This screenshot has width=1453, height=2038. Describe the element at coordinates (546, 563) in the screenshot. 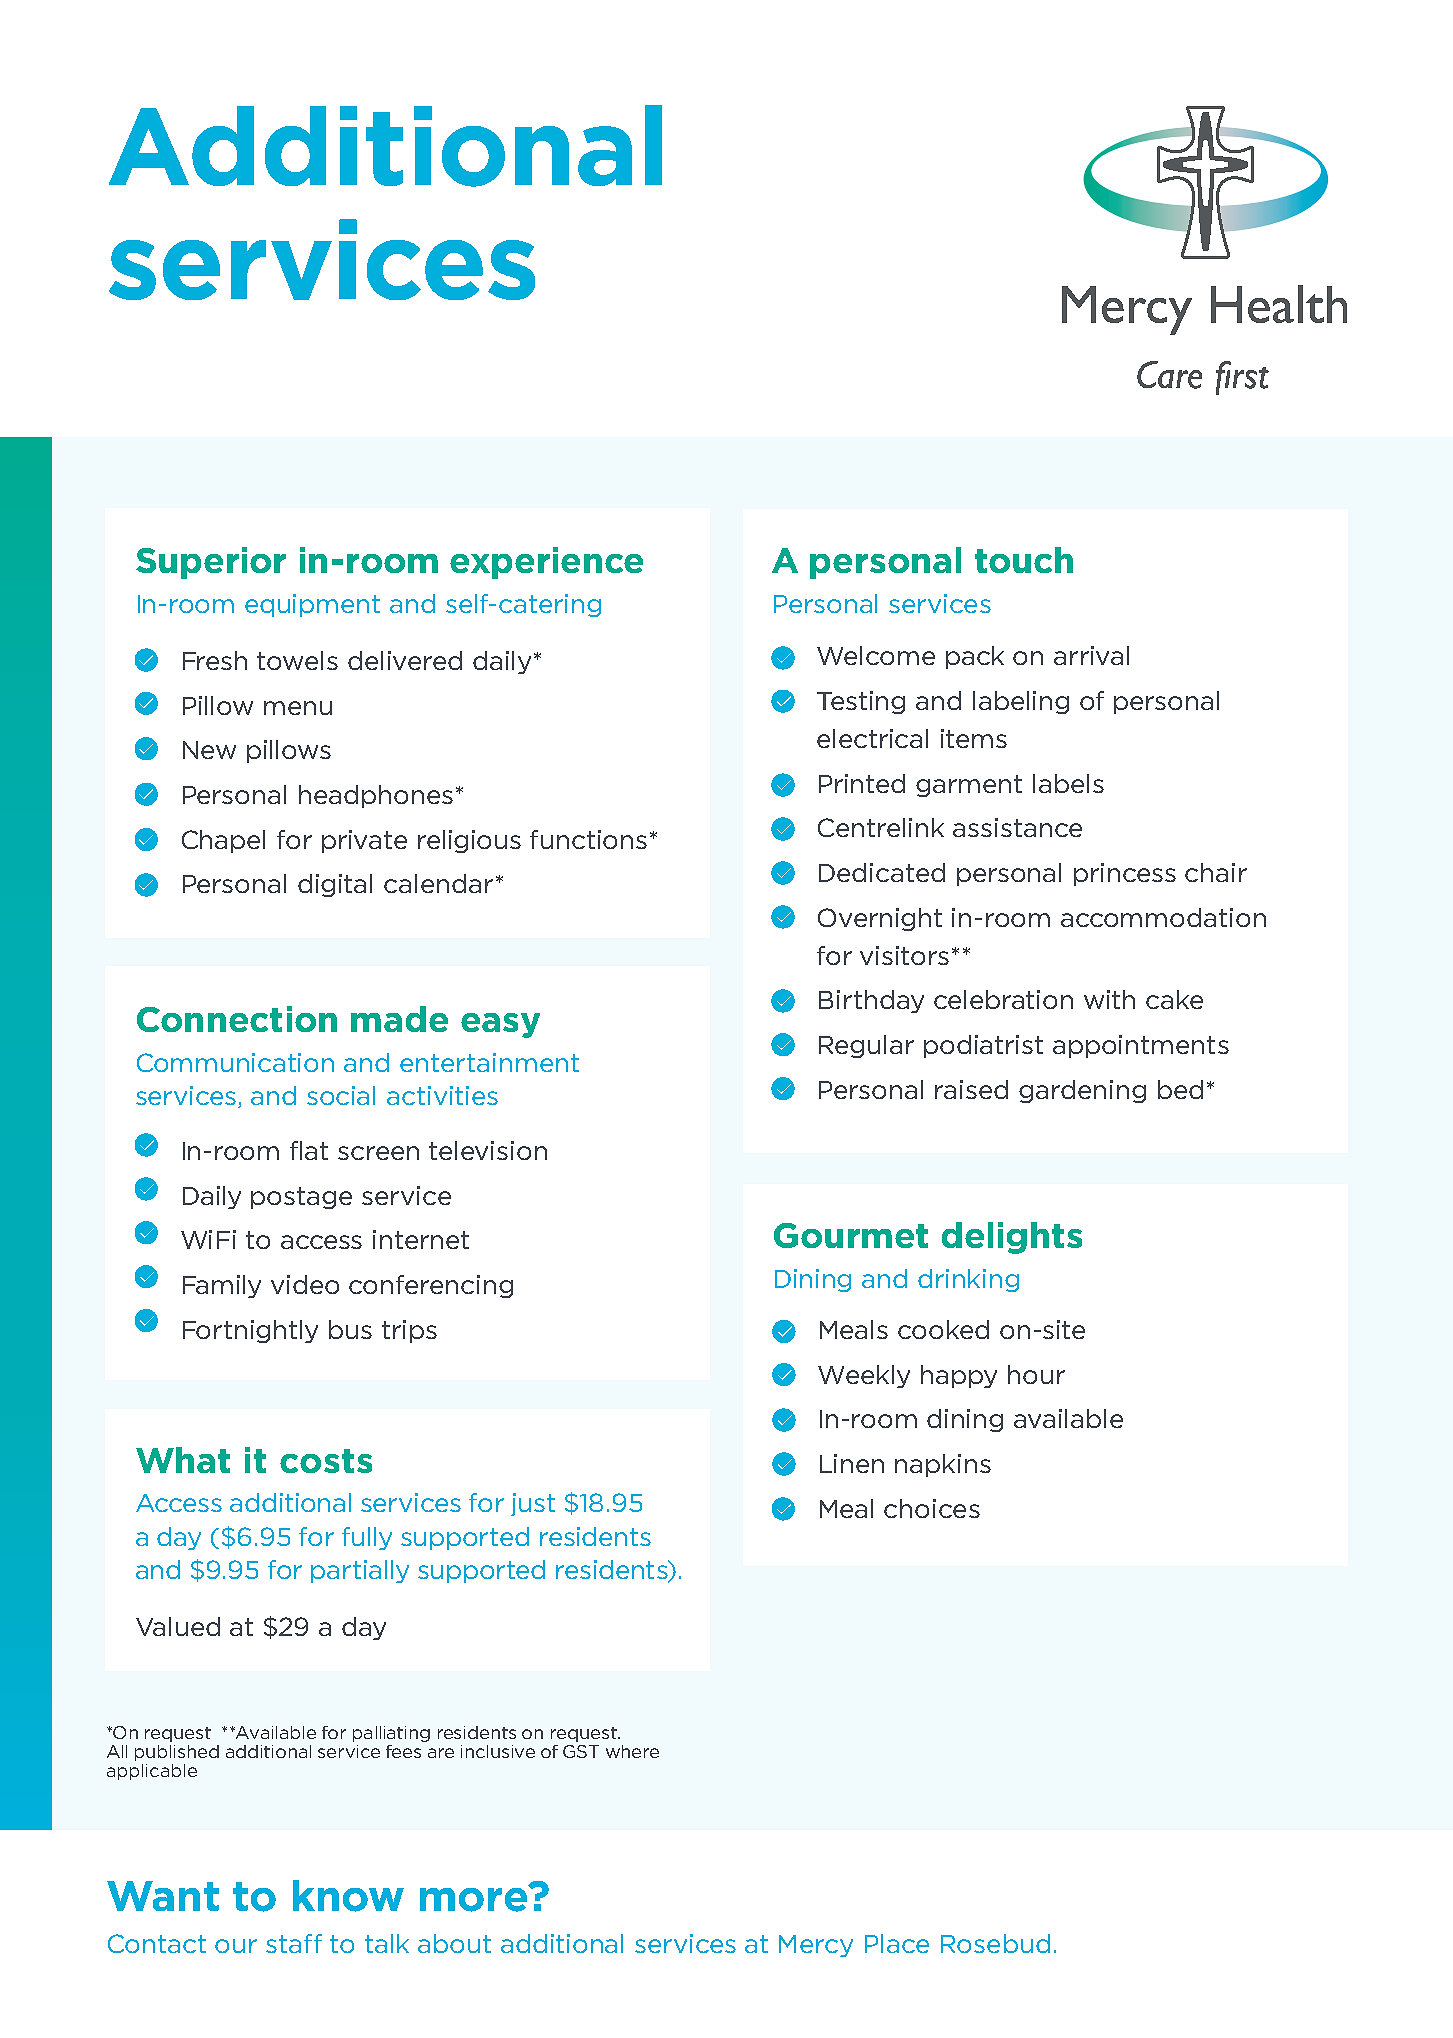

I see `experience` at that location.
